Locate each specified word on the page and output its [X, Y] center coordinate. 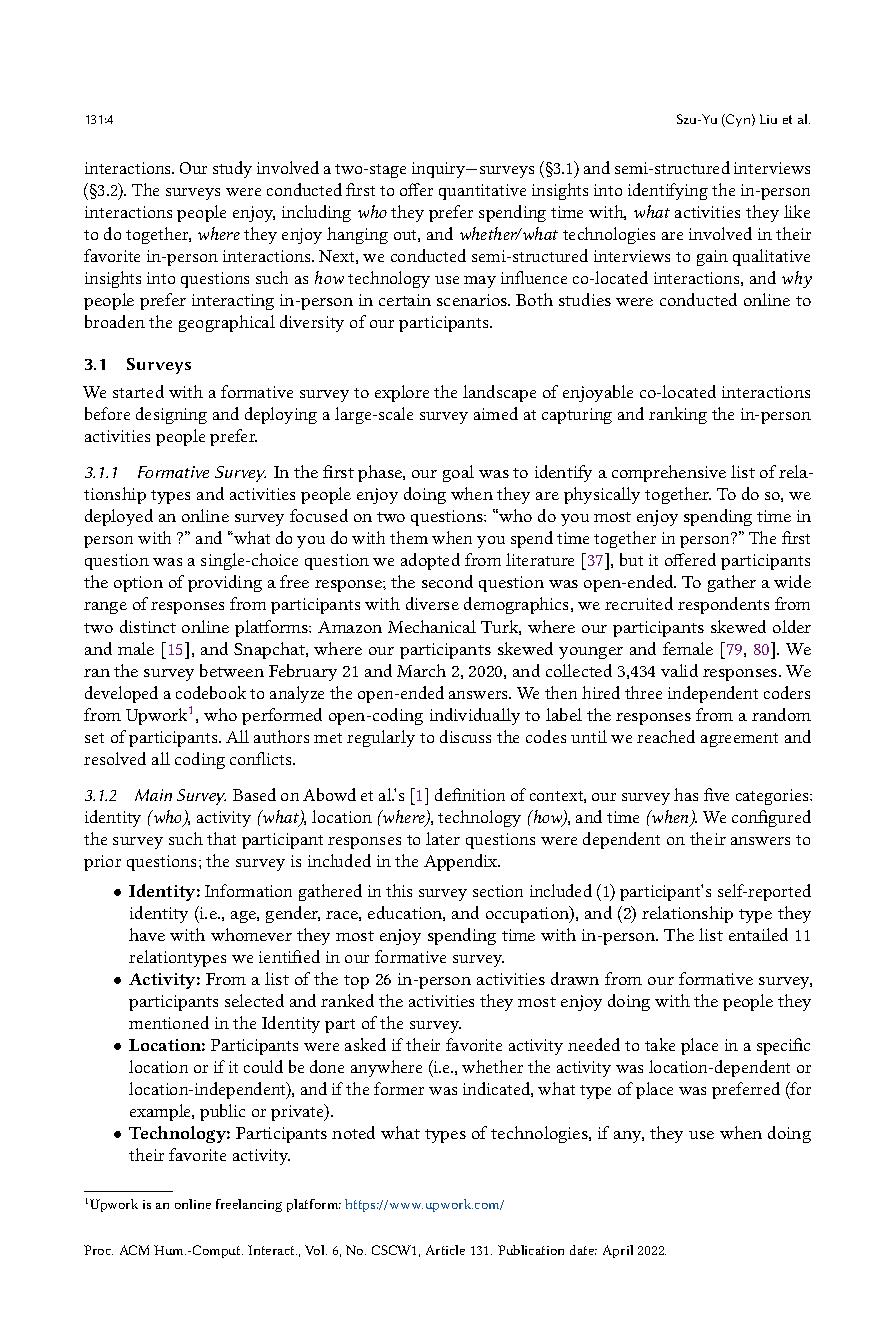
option [138, 584]
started [138, 391]
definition [470, 794]
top [356, 982]
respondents [723, 605]
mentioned [169, 1022]
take [660, 1044]
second [447, 581]
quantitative [482, 192]
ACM [134, 1250]
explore [402, 393]
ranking [678, 415]
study [232, 169]
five [716, 794]
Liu [768, 119]
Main [153, 795]
